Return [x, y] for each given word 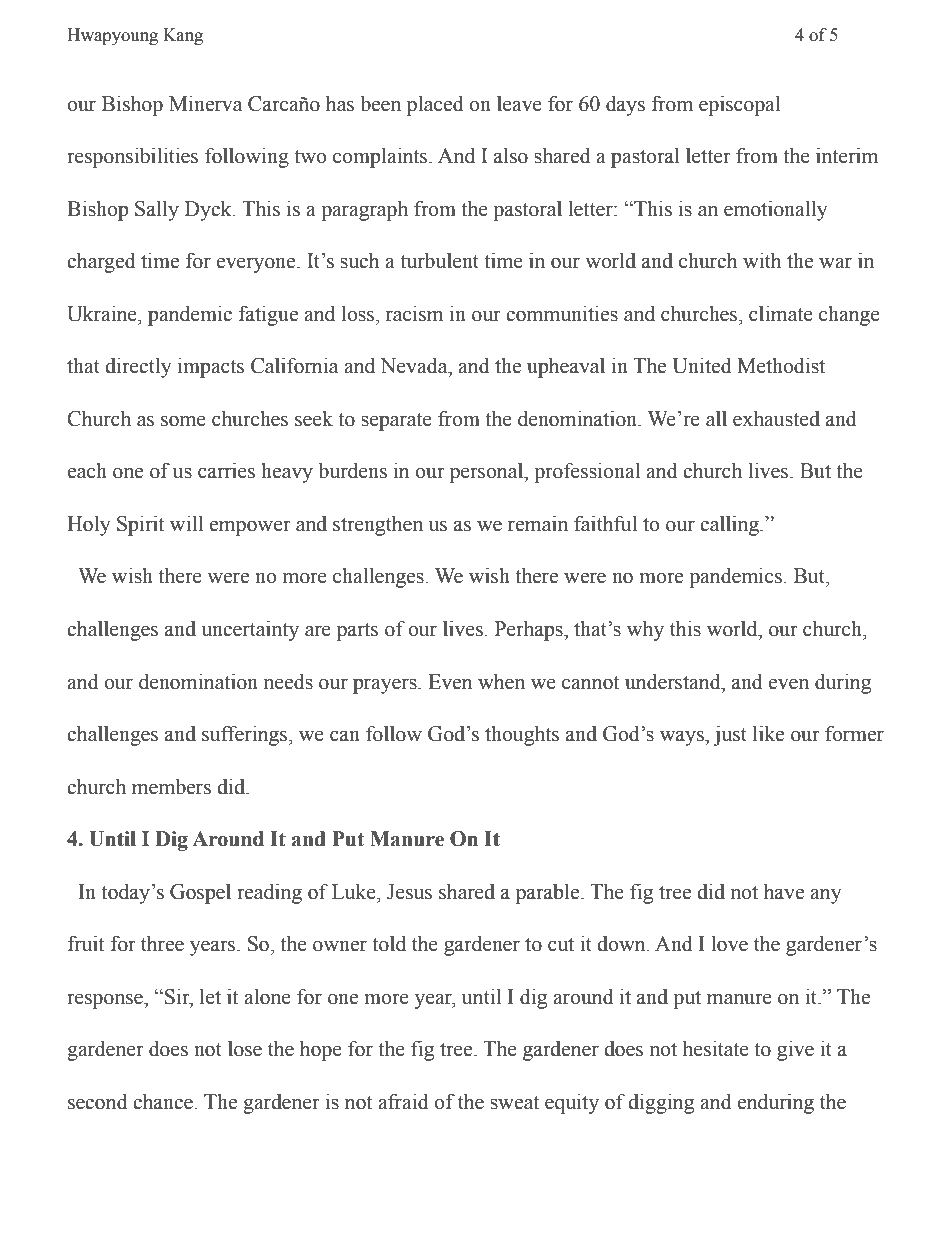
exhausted [776, 418]
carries [226, 470]
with [762, 260]
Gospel [200, 894]
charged [101, 262]
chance [163, 1101]
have [784, 891]
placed [435, 105]
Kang [183, 36]
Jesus [409, 892]
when [501, 681]
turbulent [439, 260]
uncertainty [250, 630]
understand [674, 681]
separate [396, 422]
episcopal [739, 105]
